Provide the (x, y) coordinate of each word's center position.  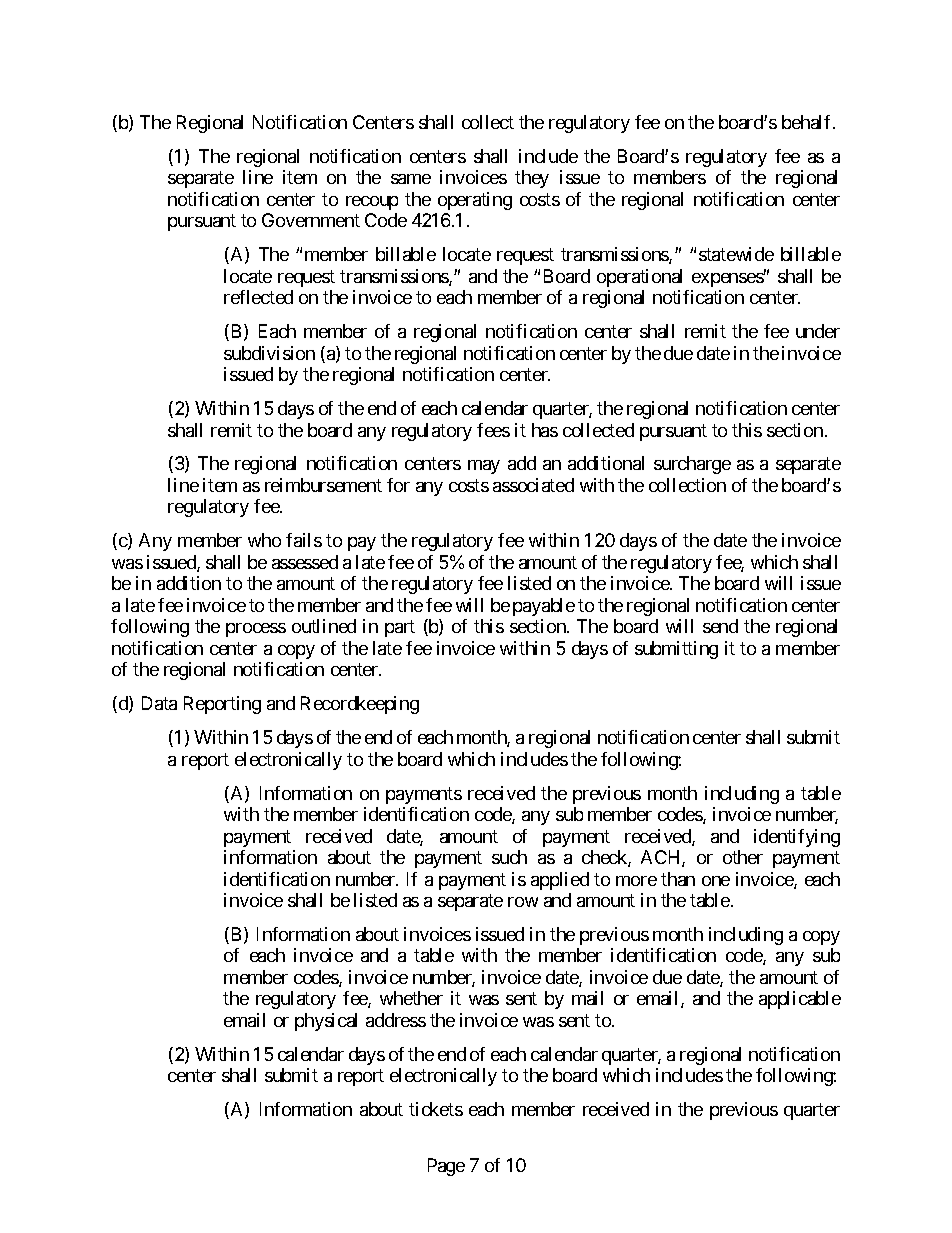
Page (446, 1167)
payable (544, 607)
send (720, 626)
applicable (800, 1000)
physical (326, 1022)
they (532, 179)
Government (311, 220)
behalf (808, 122)
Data (159, 703)
